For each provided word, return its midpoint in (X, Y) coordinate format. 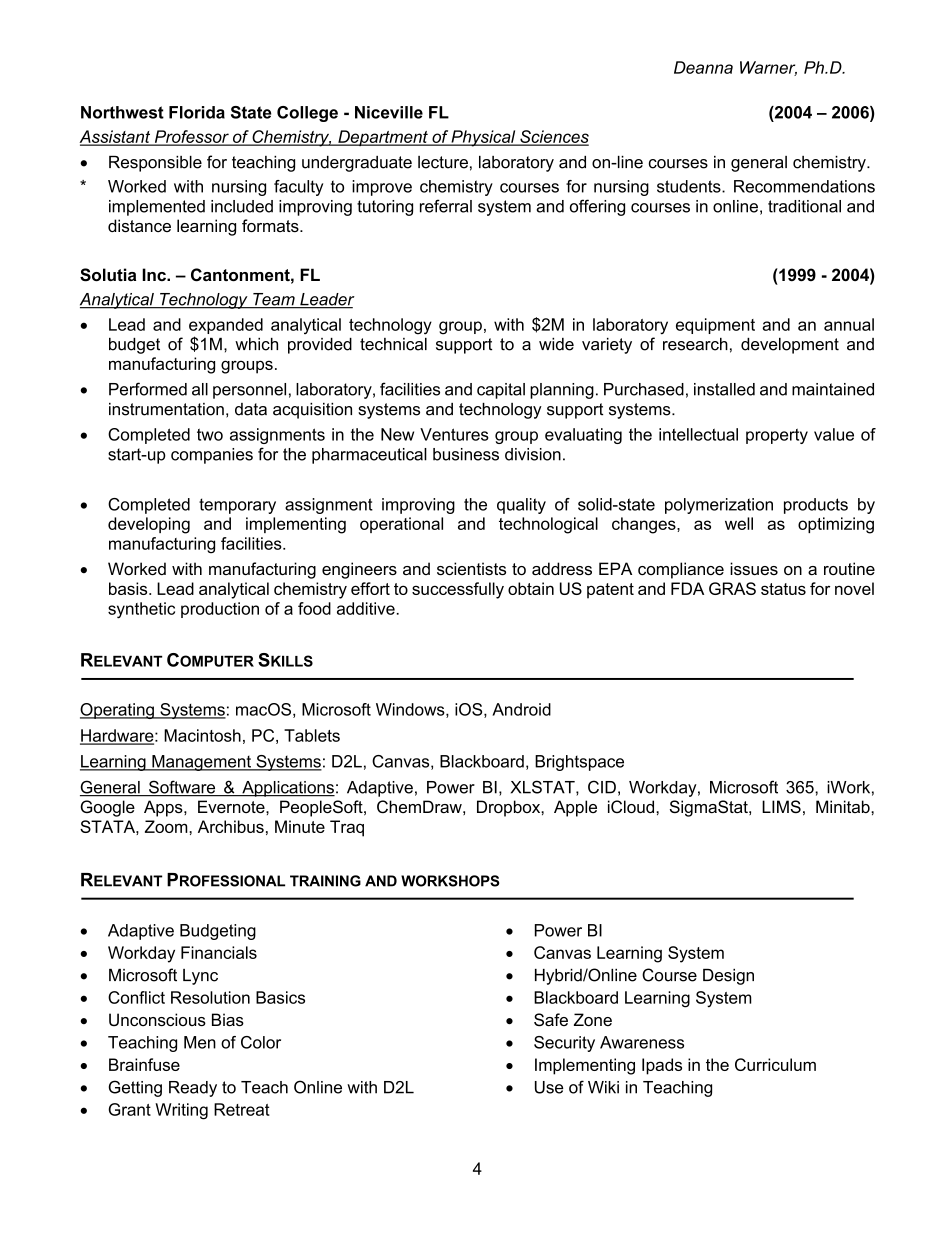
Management (201, 763)
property (777, 436)
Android (521, 709)
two (210, 434)
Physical (483, 138)
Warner (768, 68)
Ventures (454, 434)
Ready (193, 1089)
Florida (197, 112)
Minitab (844, 806)
